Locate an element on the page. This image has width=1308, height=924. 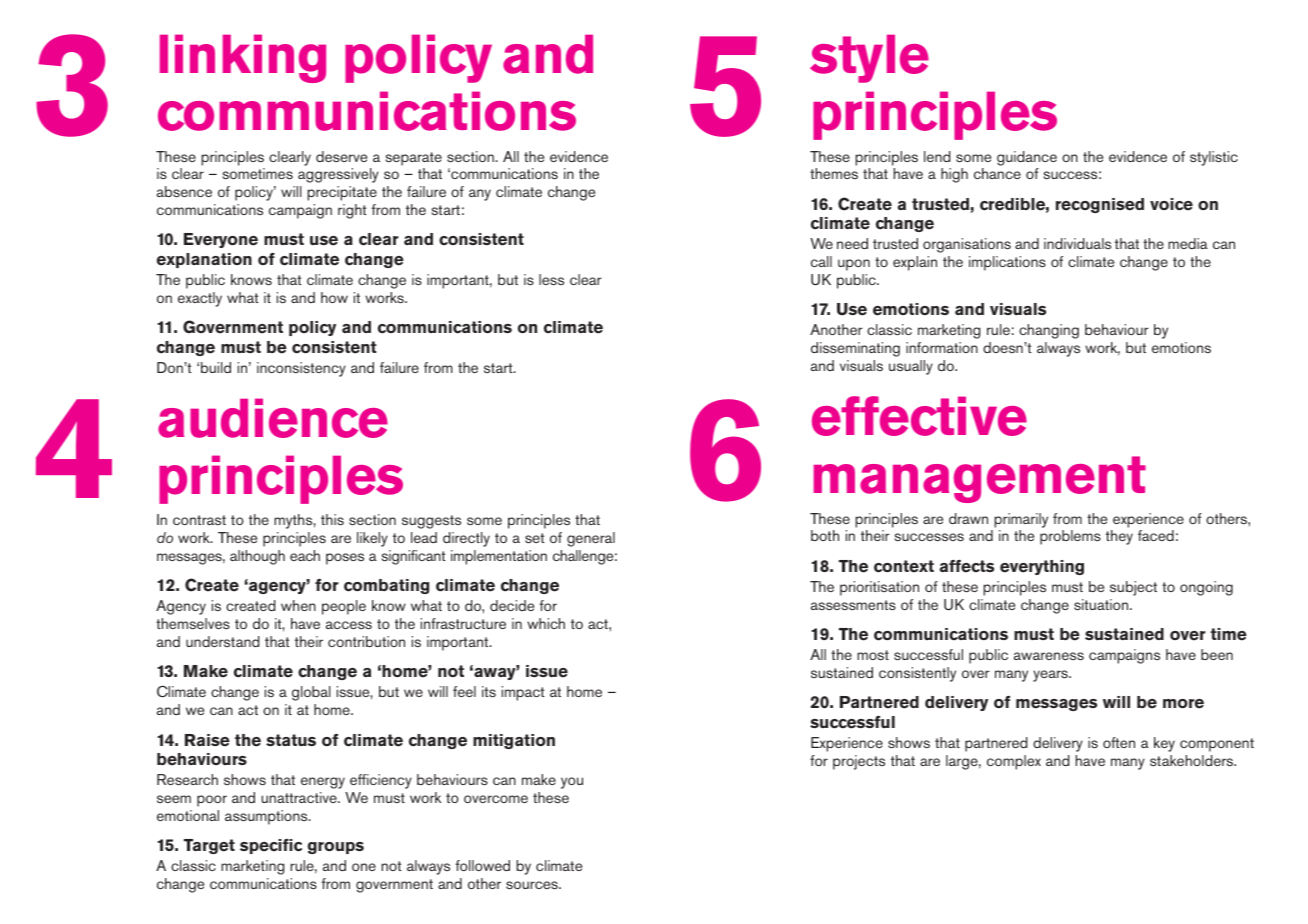
specific is located at coordinates (271, 846).
